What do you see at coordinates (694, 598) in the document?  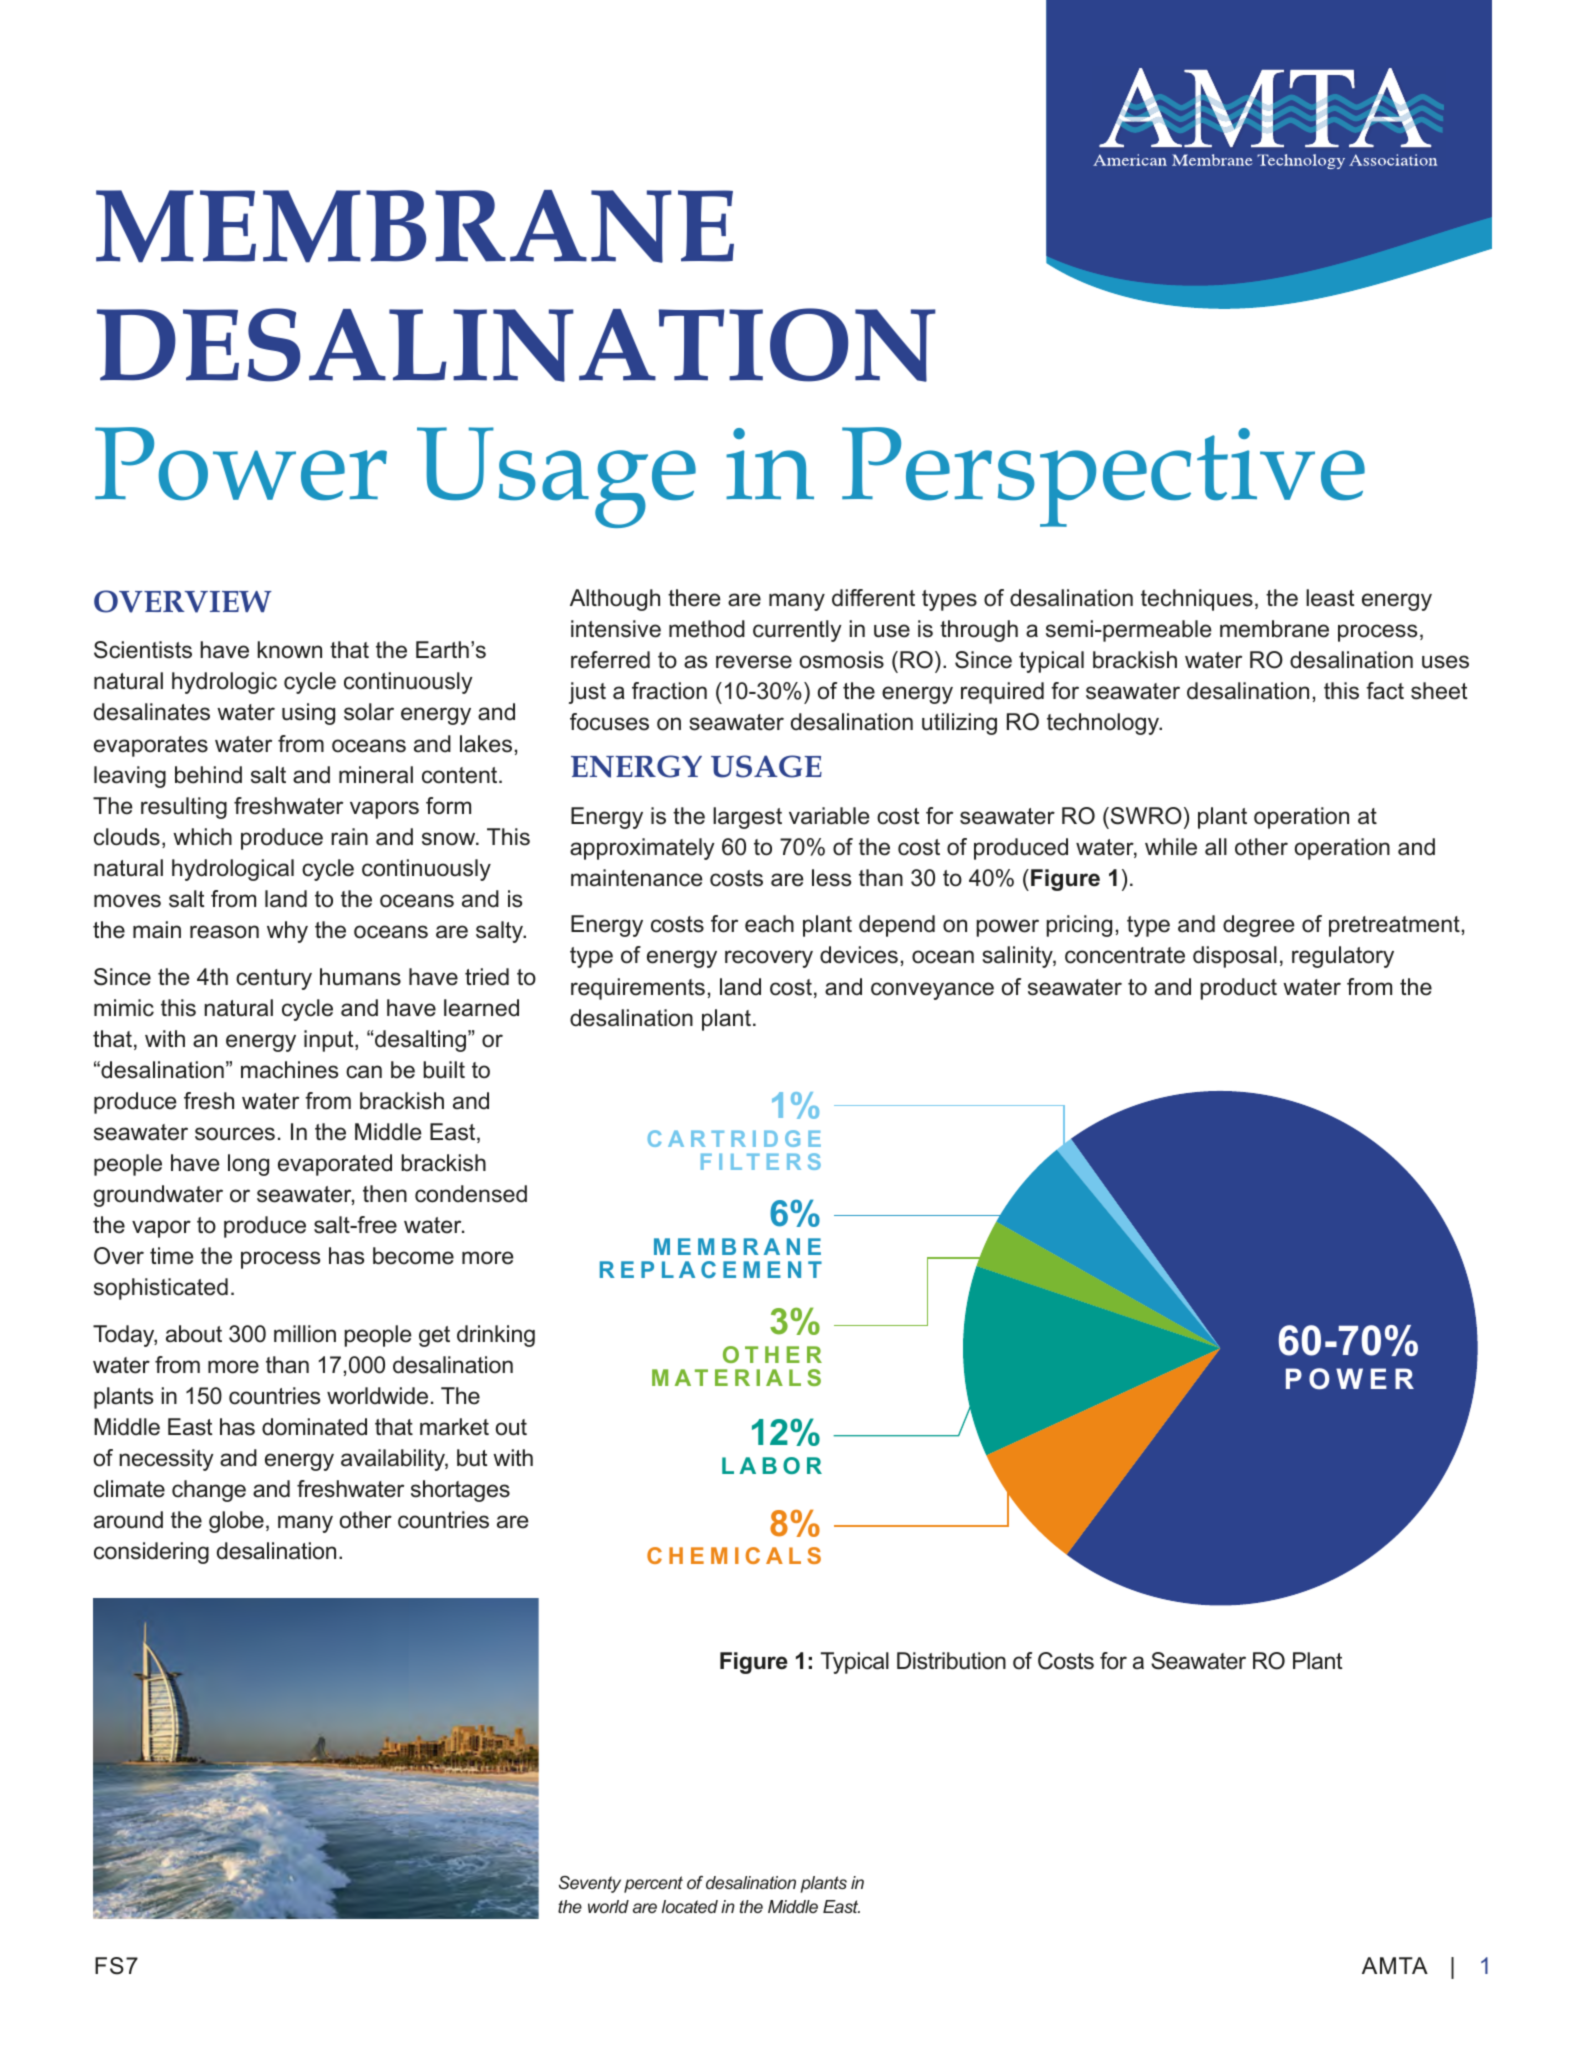 I see `there` at bounding box center [694, 598].
